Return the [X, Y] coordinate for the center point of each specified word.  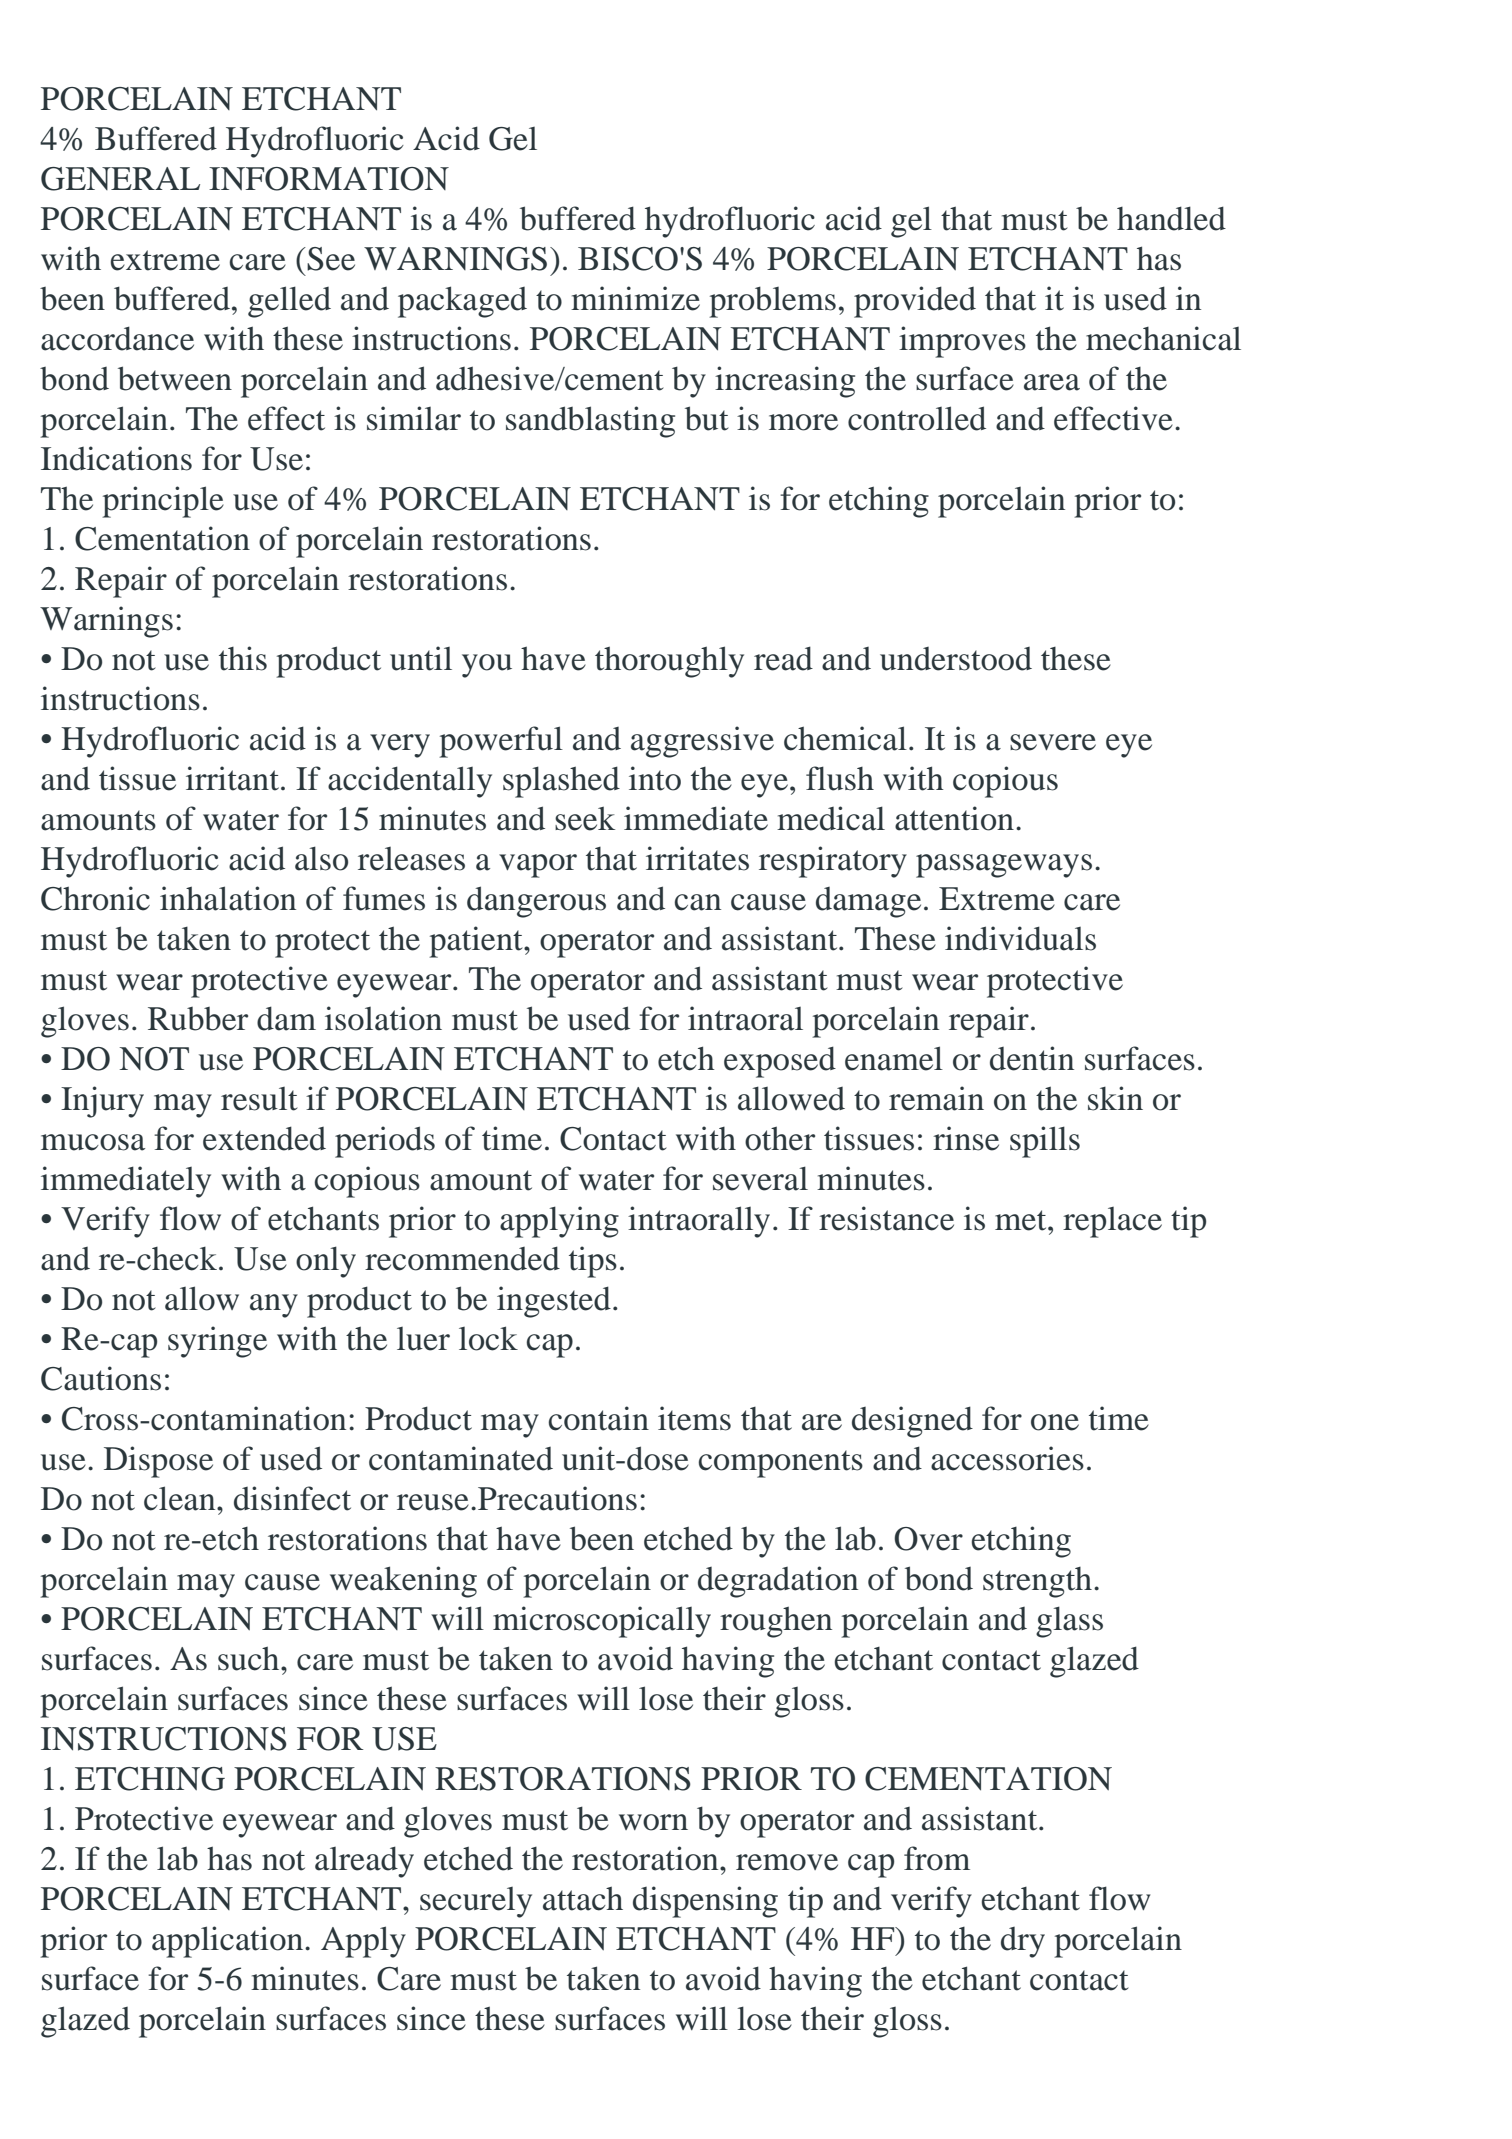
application [229, 1942]
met [1022, 1220]
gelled [289, 302]
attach [583, 1898]
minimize [635, 298]
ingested [554, 1302]
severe [1053, 742]
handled [1171, 218]
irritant [232, 778]
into [655, 778]
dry [1023, 1942]
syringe [217, 1342]
